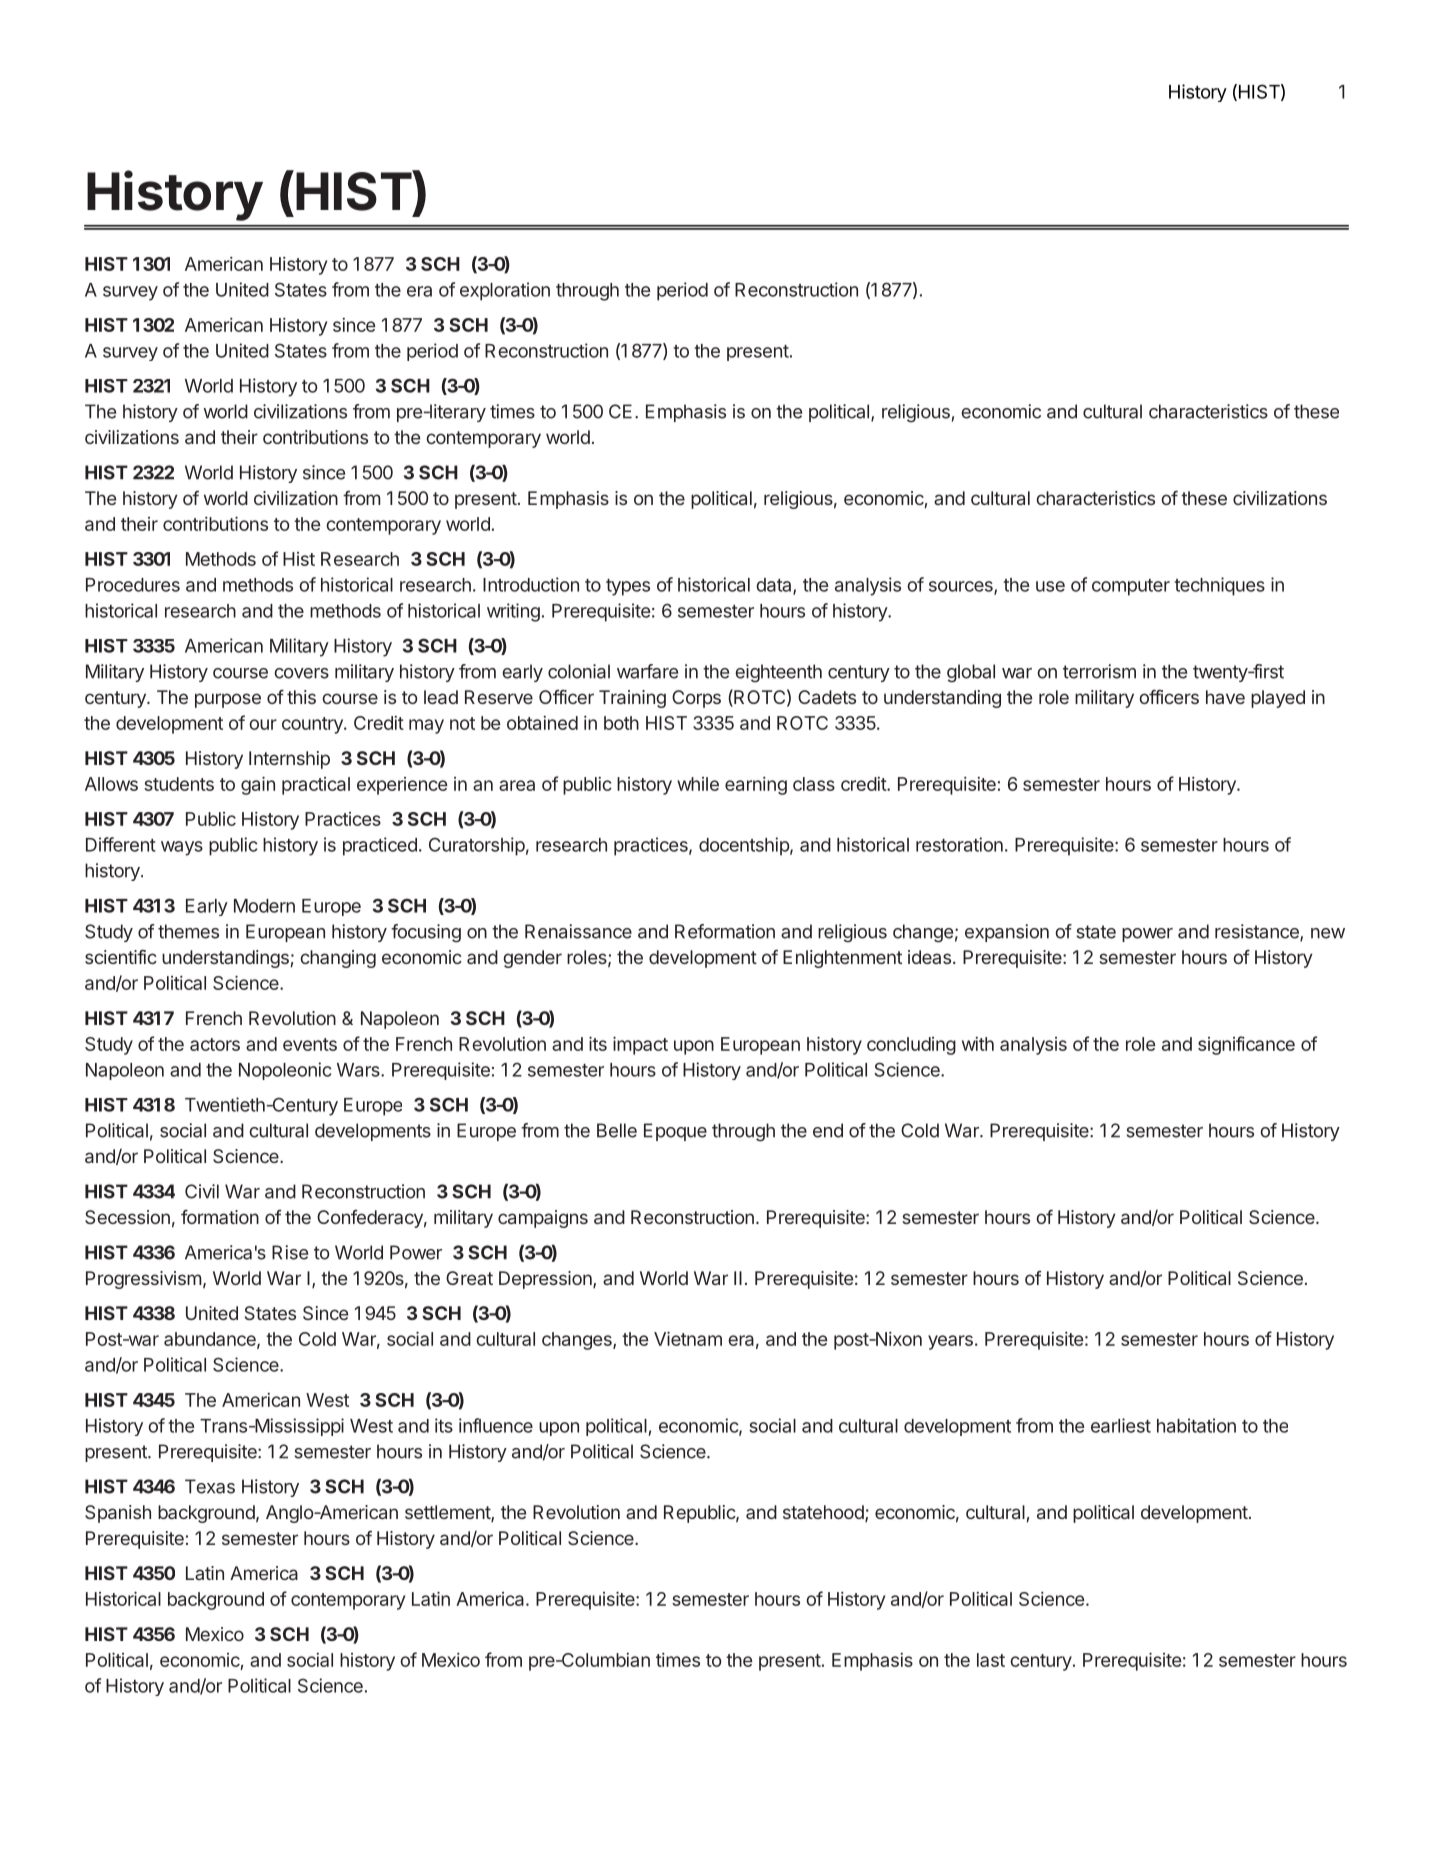 This image has width=1433, height=1855. What do you see at coordinates (1196, 1425) in the image?
I see `habitation` at bounding box center [1196, 1425].
